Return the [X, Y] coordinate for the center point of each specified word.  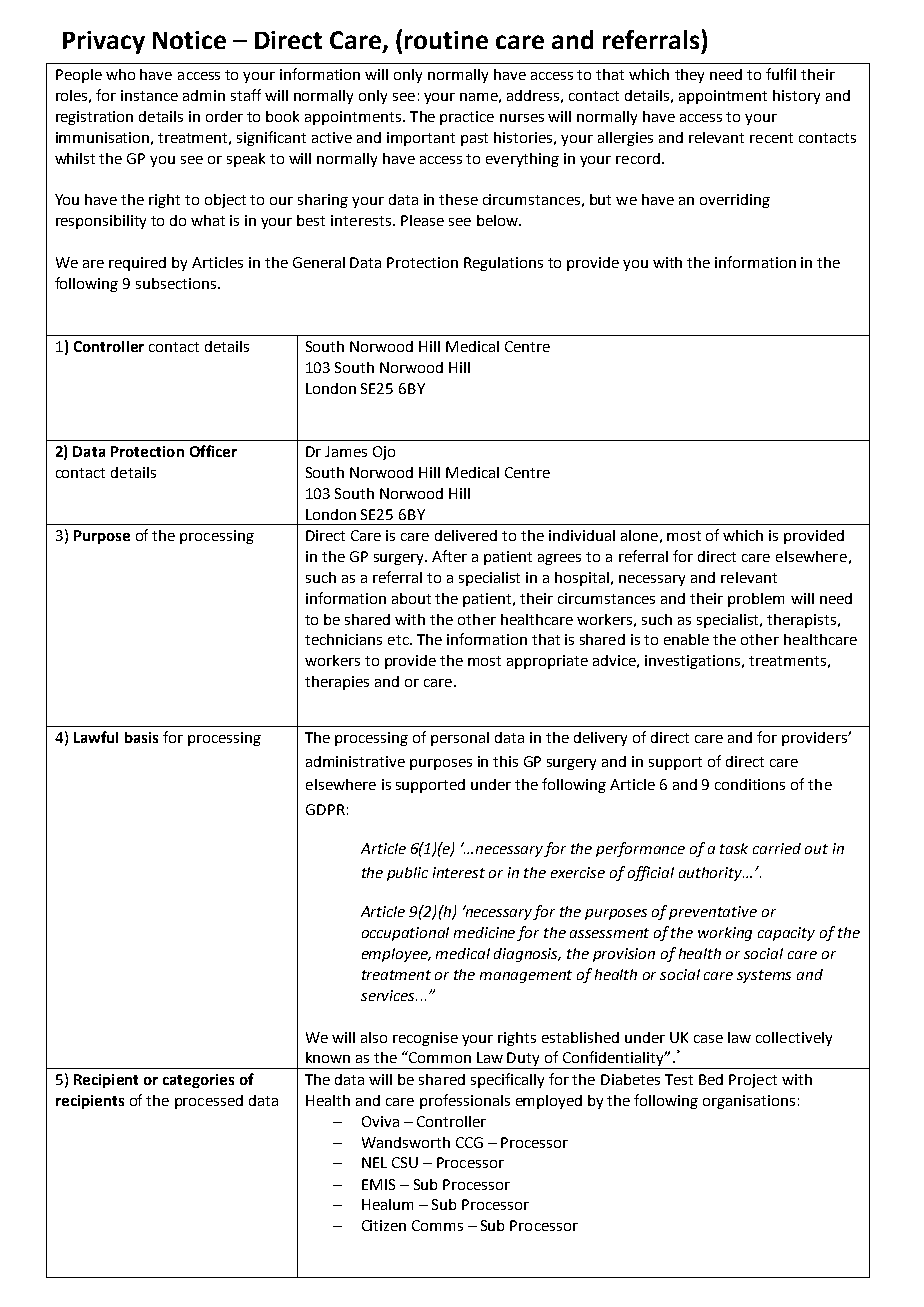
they [689, 76]
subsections [177, 283]
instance [149, 95]
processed [209, 1102]
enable [686, 639]
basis [141, 737]
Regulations [503, 264]
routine [446, 40]
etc [399, 640]
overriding [735, 201]
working [725, 934]
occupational [405, 934]
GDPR [325, 809]
